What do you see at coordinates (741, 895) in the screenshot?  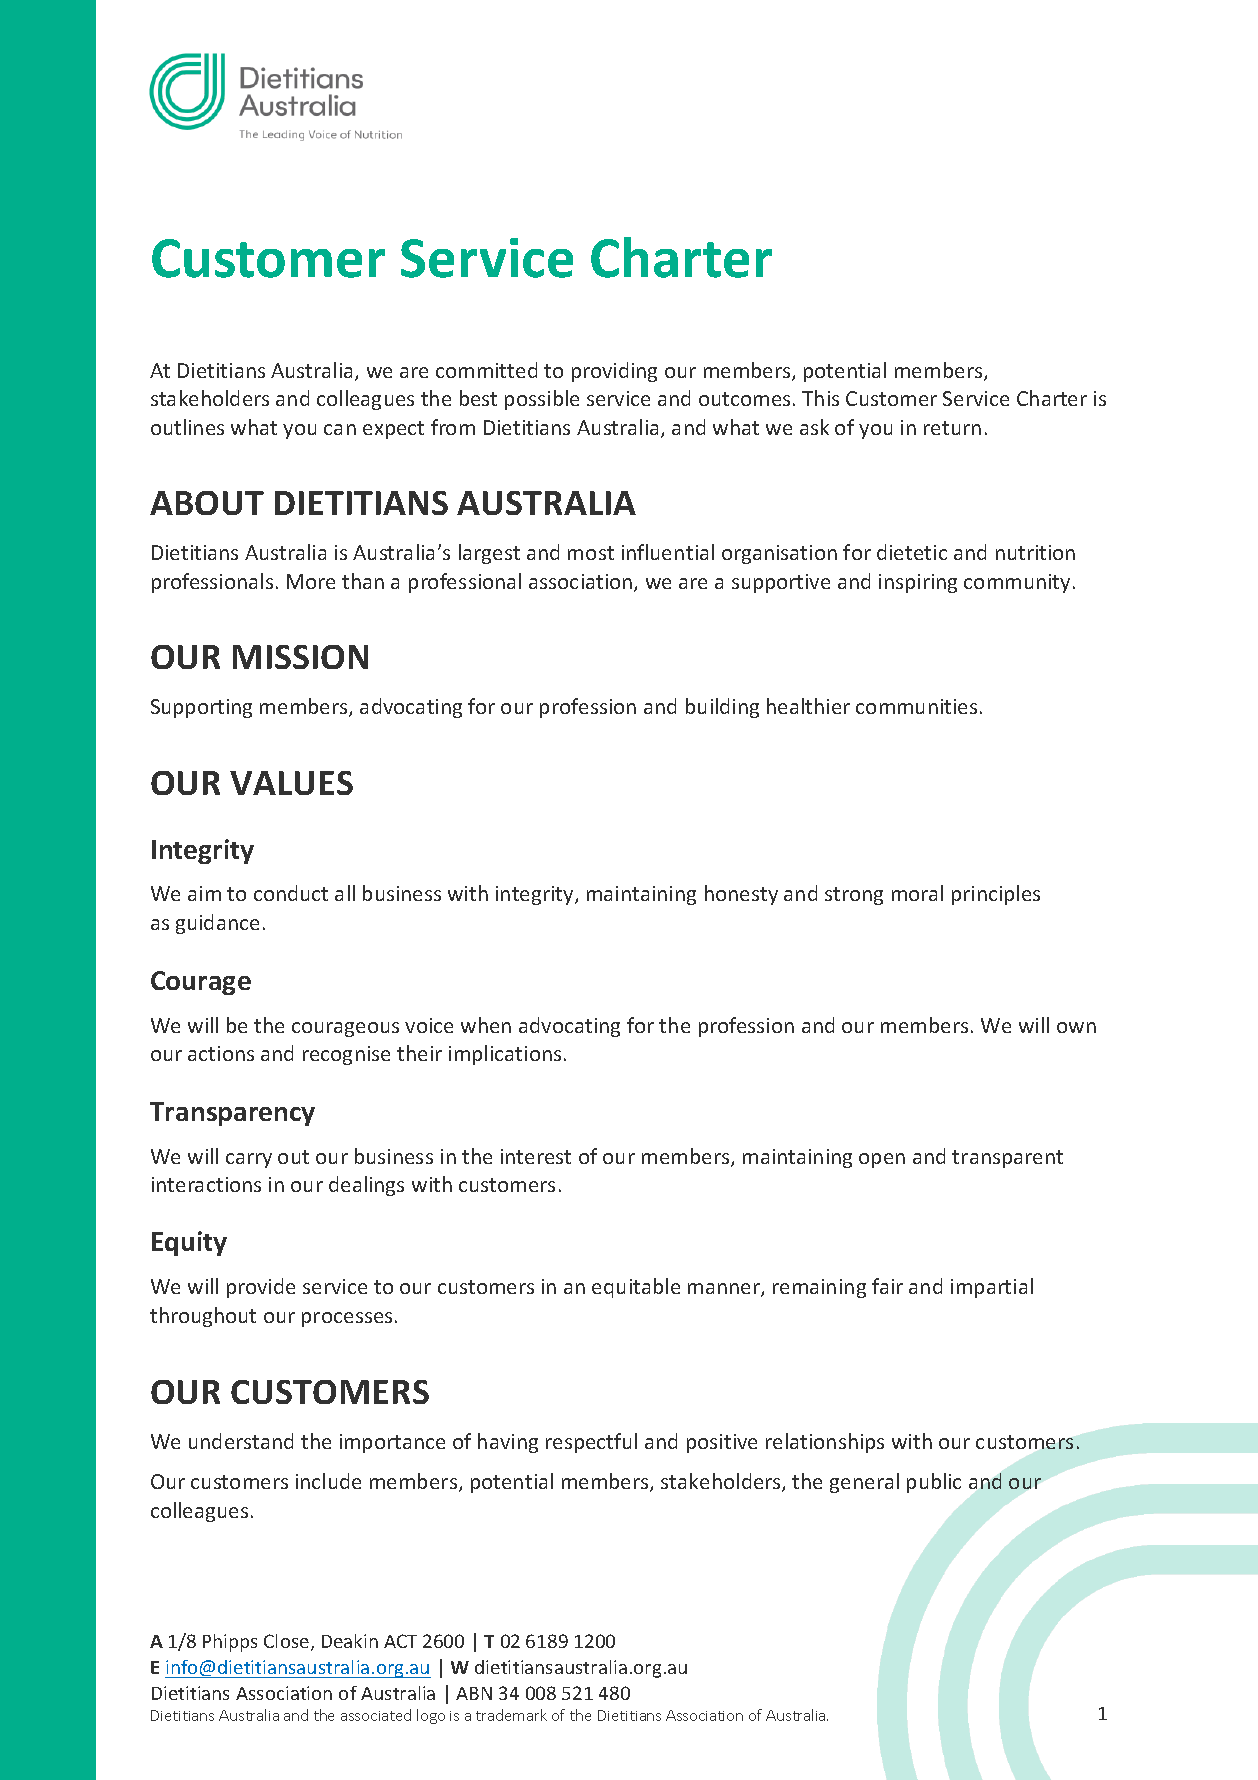 I see `honesty` at bounding box center [741, 895].
